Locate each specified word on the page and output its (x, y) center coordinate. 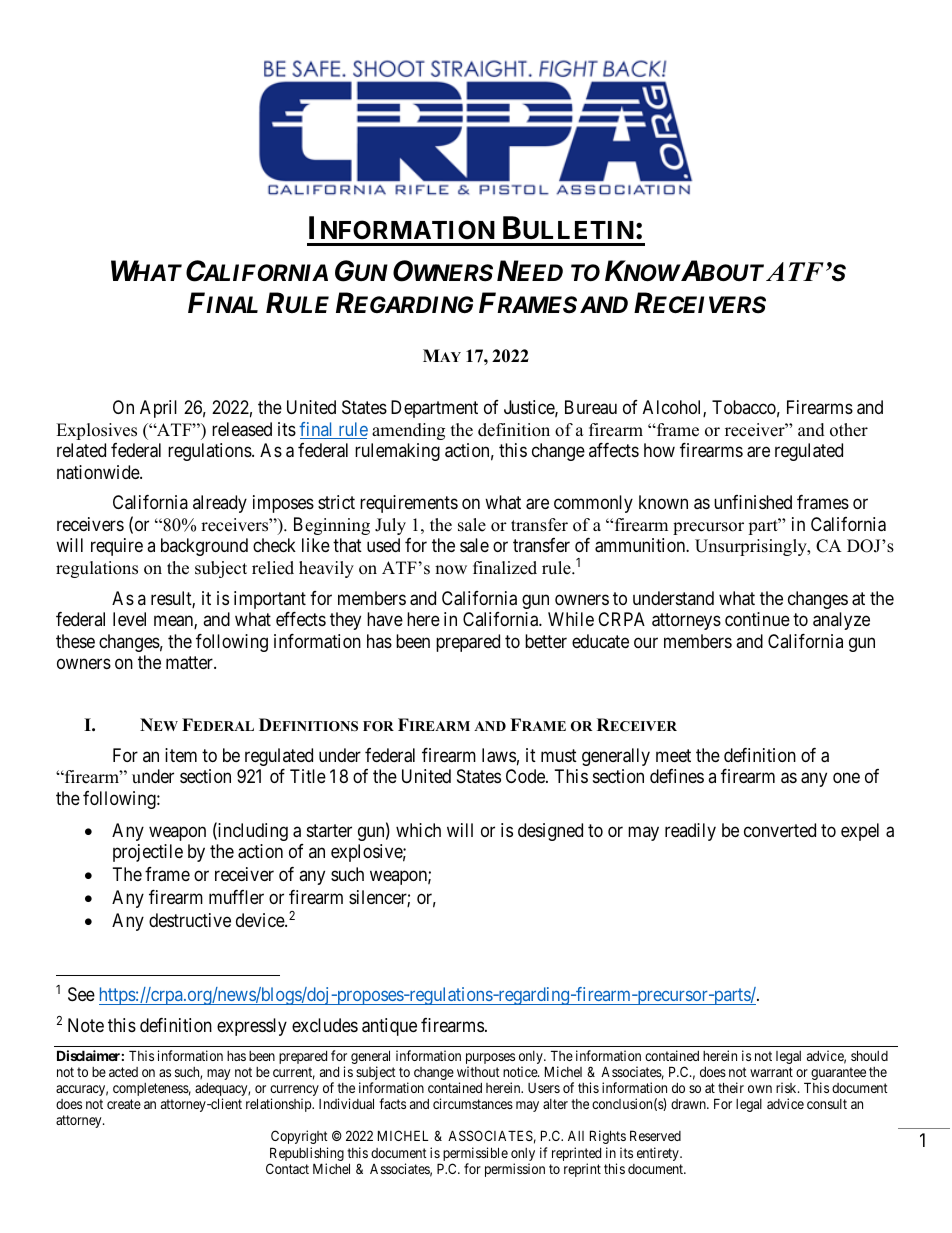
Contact (287, 1168)
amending (408, 431)
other (849, 430)
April (158, 409)
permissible (474, 1155)
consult (827, 1104)
